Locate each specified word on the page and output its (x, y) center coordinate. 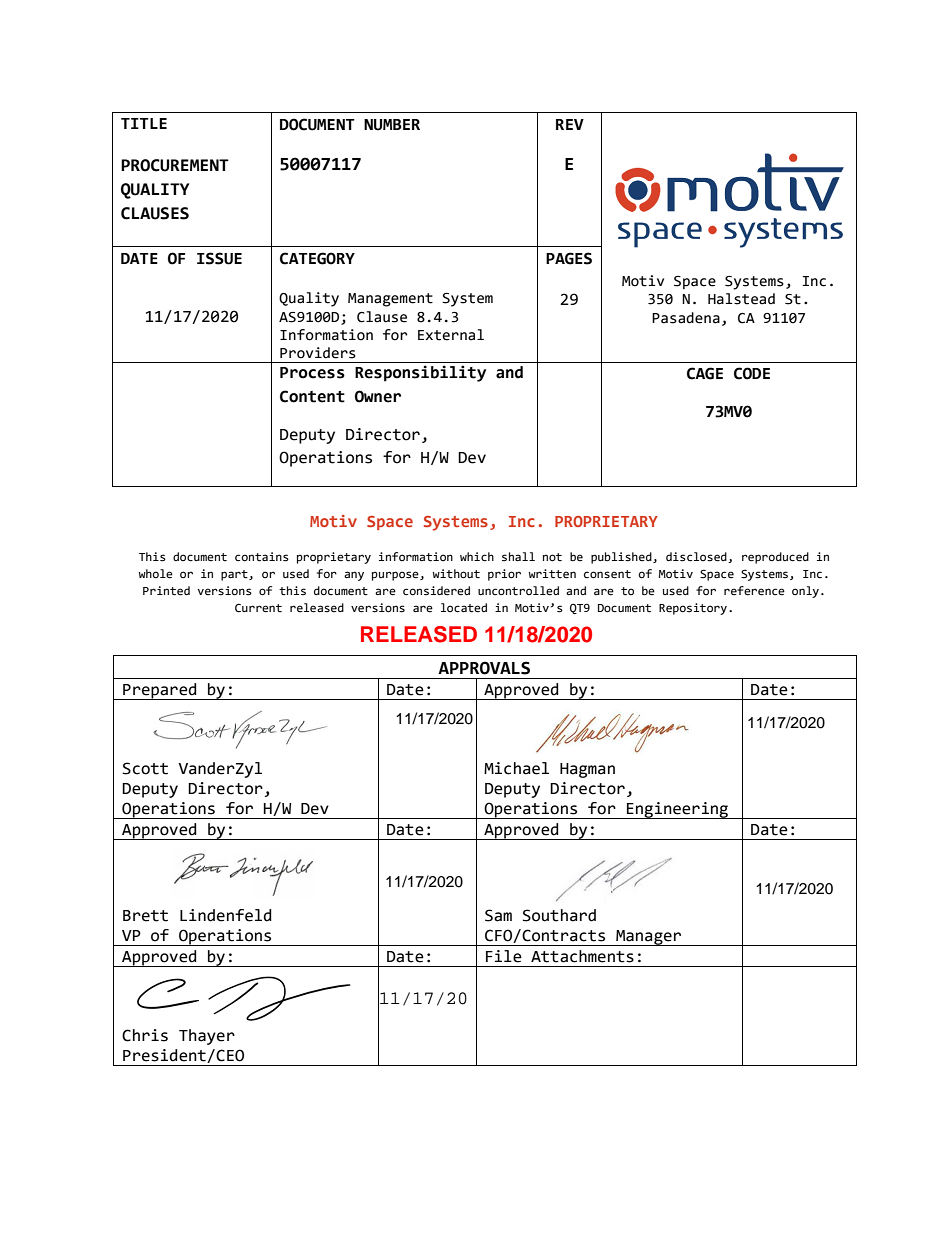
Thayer (207, 1037)
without (456, 574)
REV (570, 124)
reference (754, 591)
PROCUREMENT (175, 165)
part (235, 575)
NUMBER (392, 125)
